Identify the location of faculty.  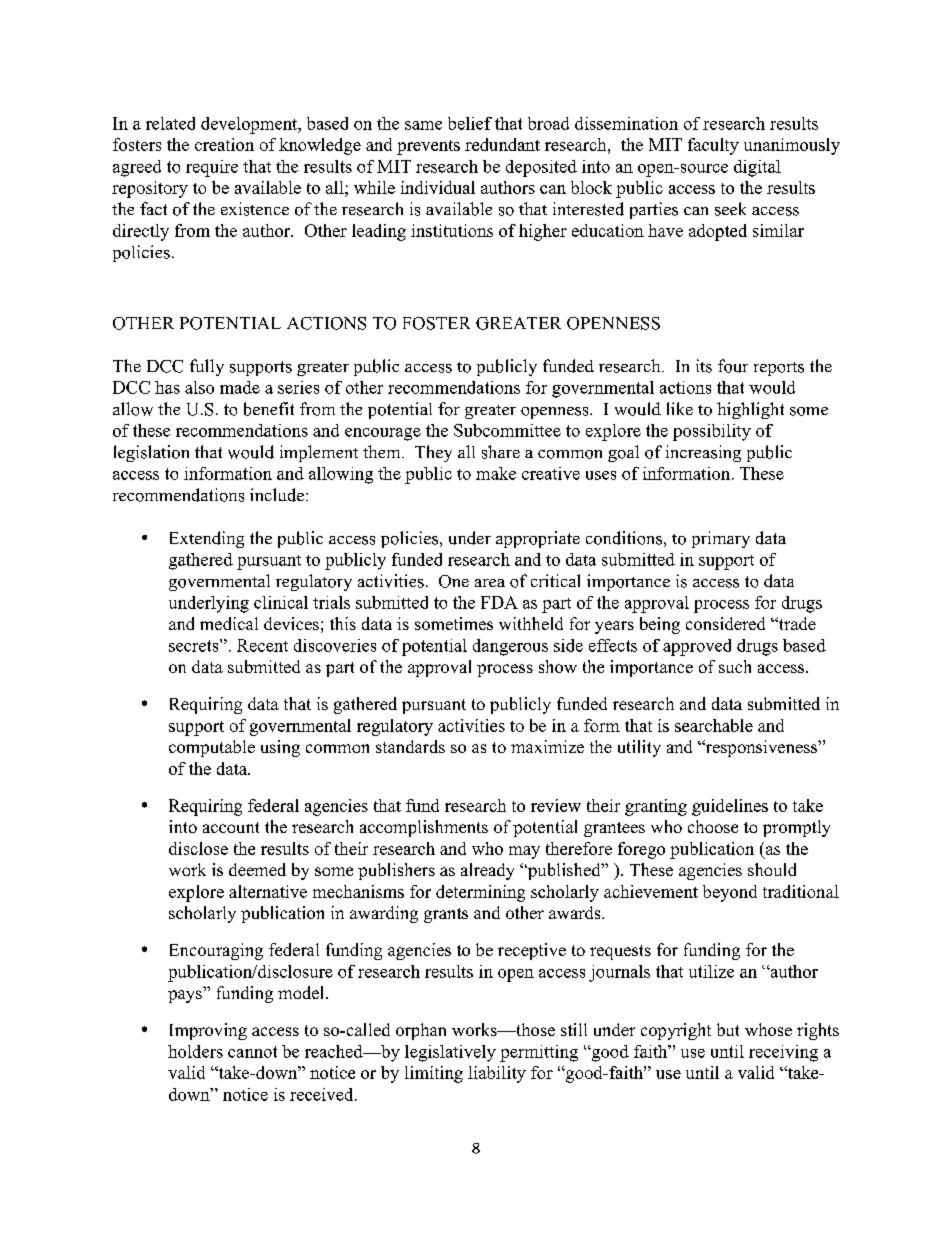
(713, 146).
